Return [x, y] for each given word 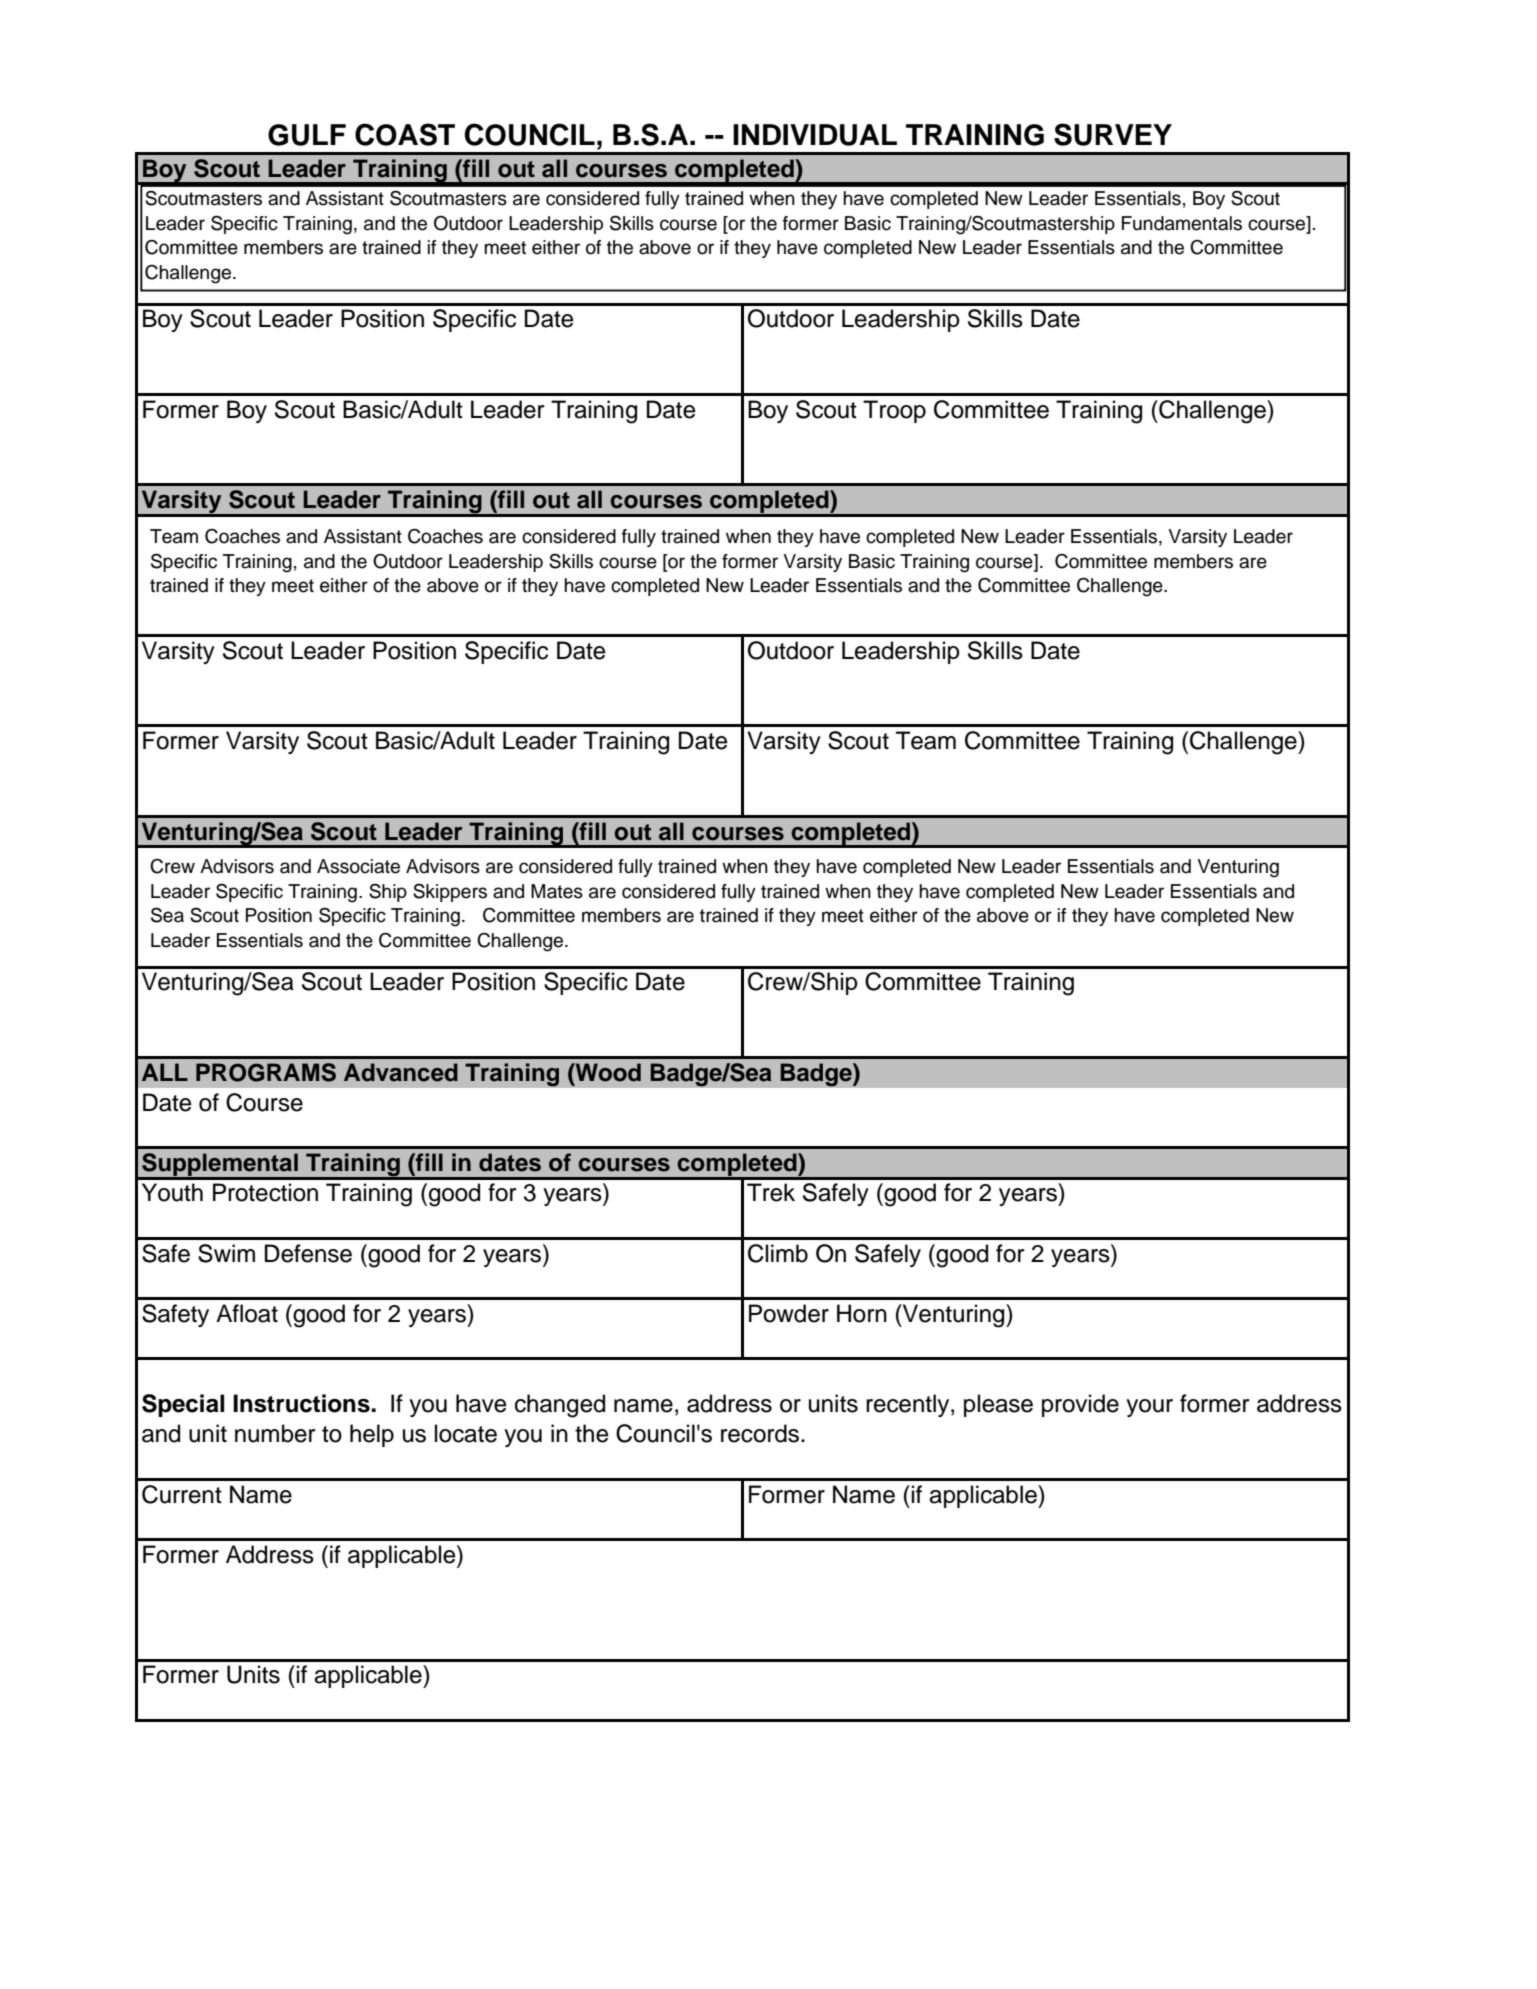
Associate [358, 866]
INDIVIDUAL [815, 135]
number [275, 1433]
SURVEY [1113, 134]
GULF [307, 135]
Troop [894, 411]
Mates [557, 891]
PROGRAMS [266, 1072]
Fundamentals [1182, 223]
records [761, 1433]
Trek [771, 1192]
